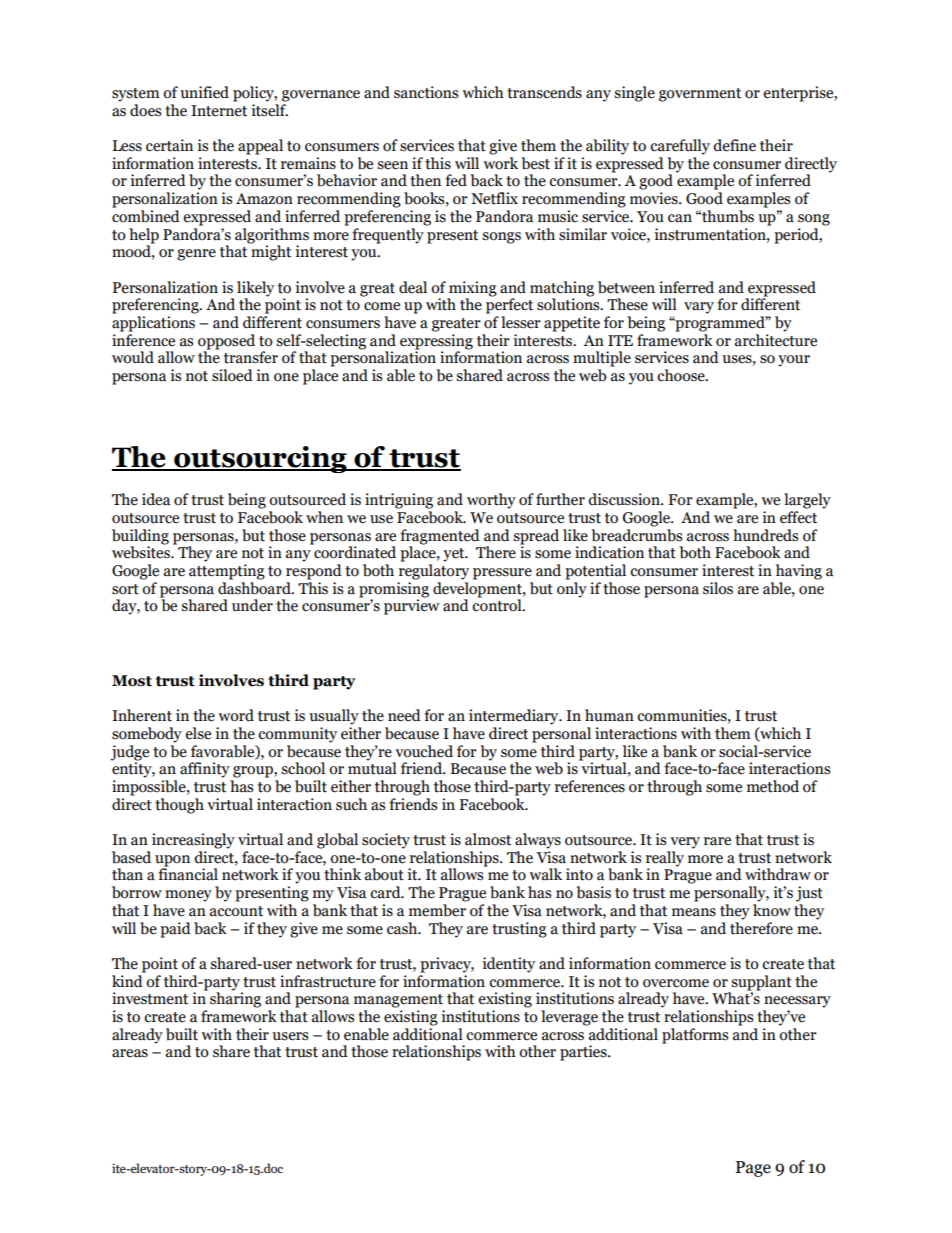 The image size is (952, 1233). What do you see at coordinates (807, 501) in the image?
I see `largely` at bounding box center [807, 501].
